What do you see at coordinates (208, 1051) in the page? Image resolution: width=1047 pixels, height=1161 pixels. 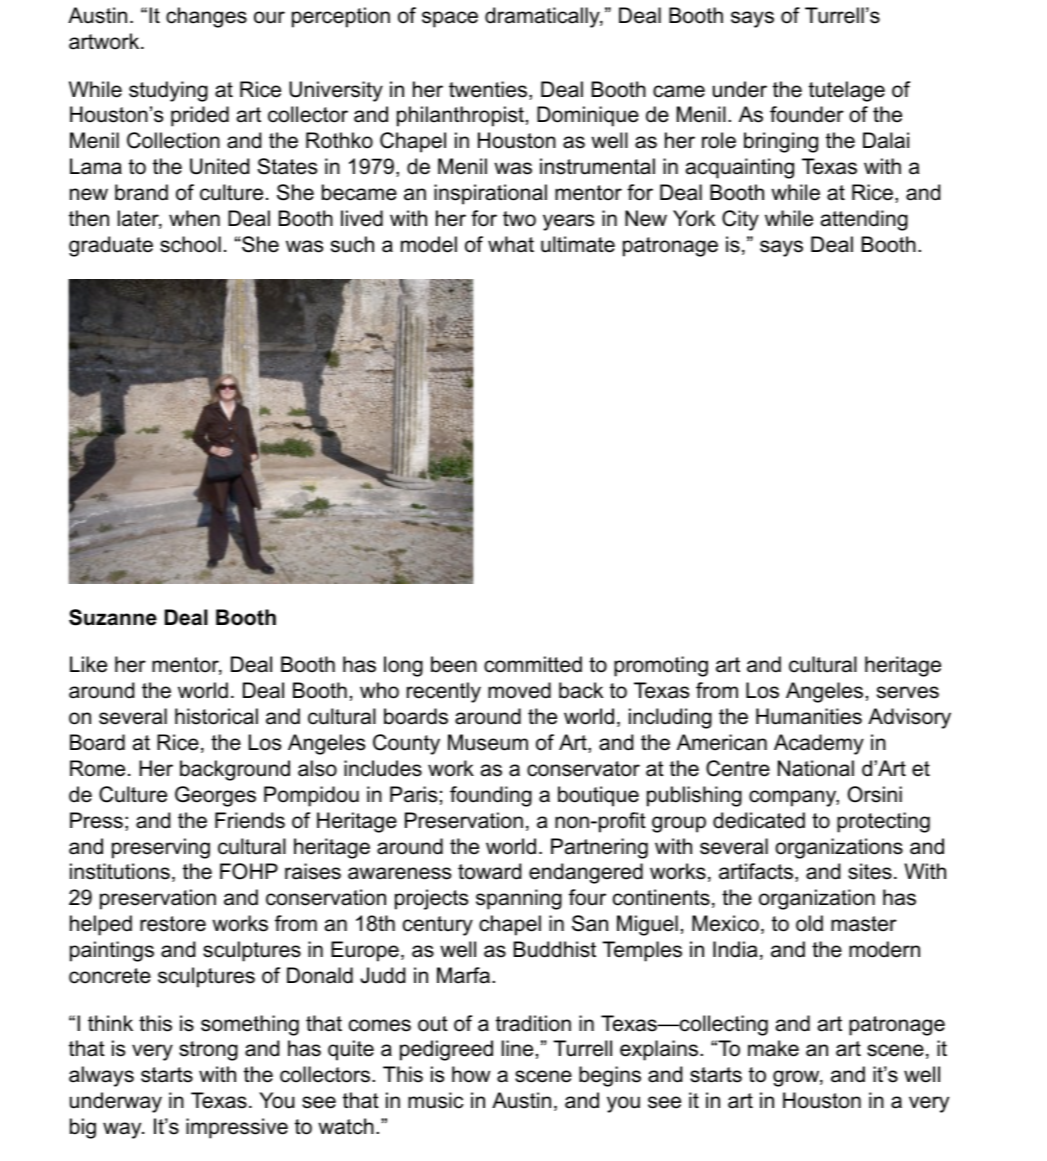 I see `strong` at bounding box center [208, 1051].
